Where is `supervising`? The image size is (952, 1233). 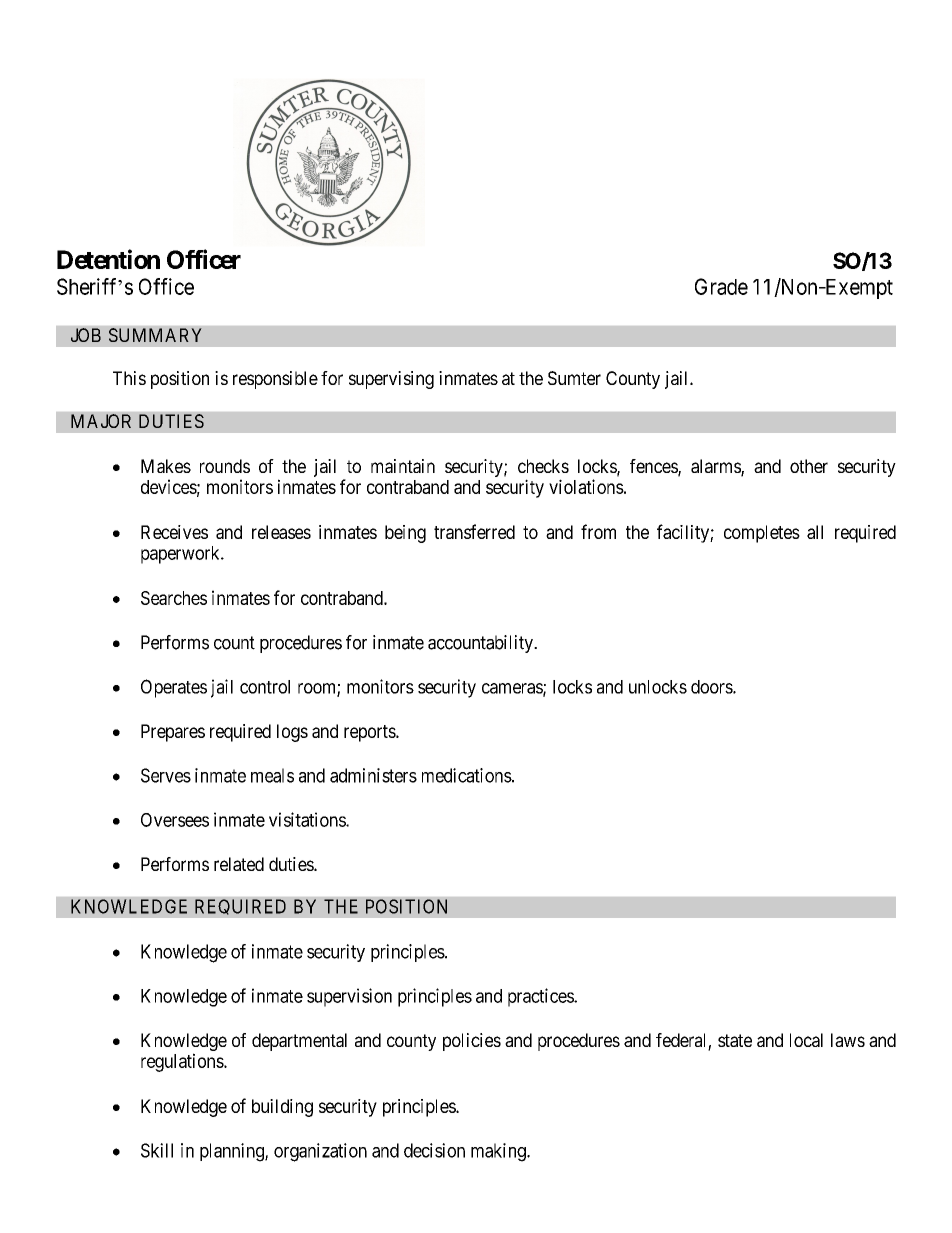 supervising is located at coordinates (391, 380).
